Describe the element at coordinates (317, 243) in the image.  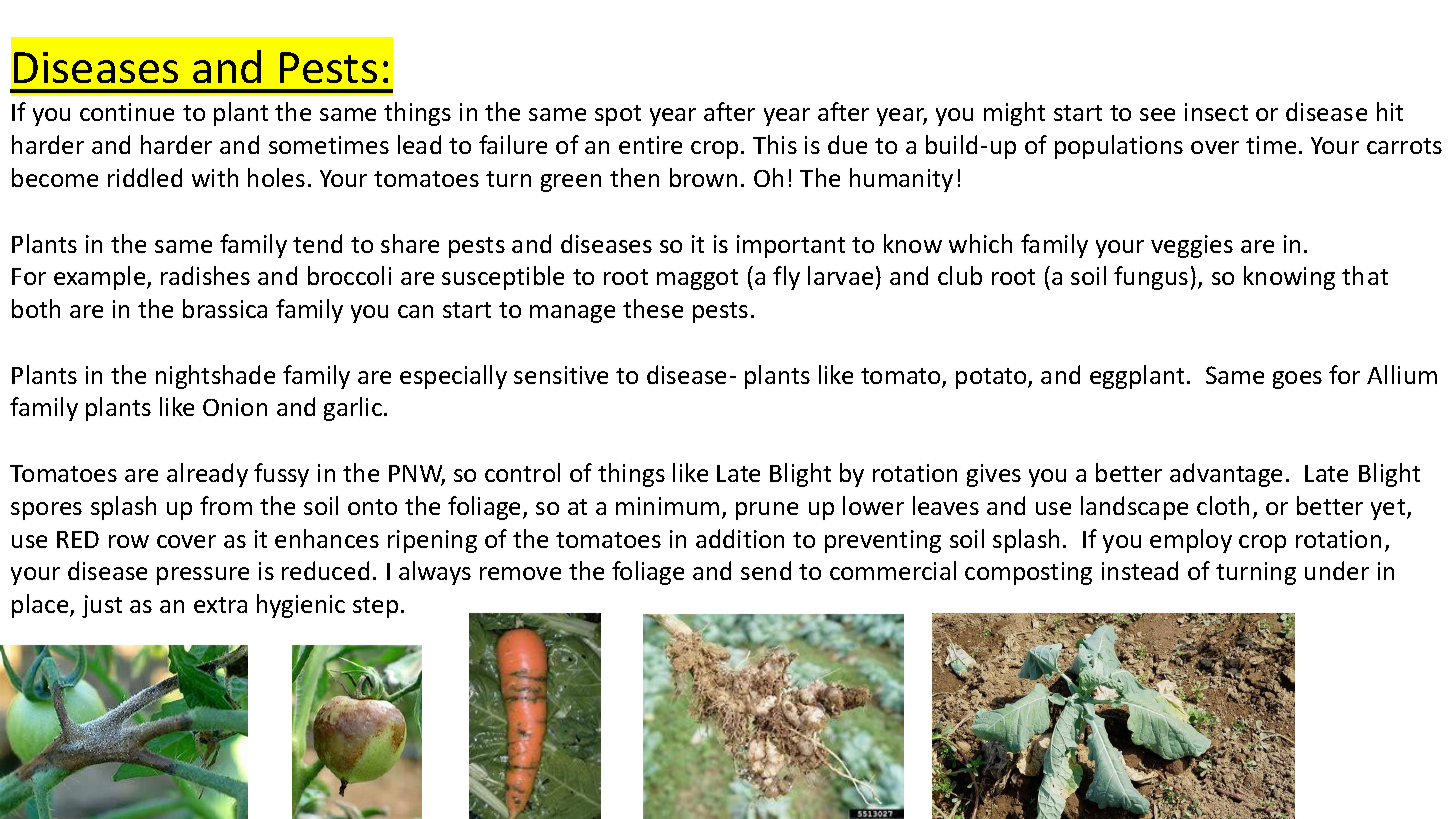
I see `tend` at that location.
